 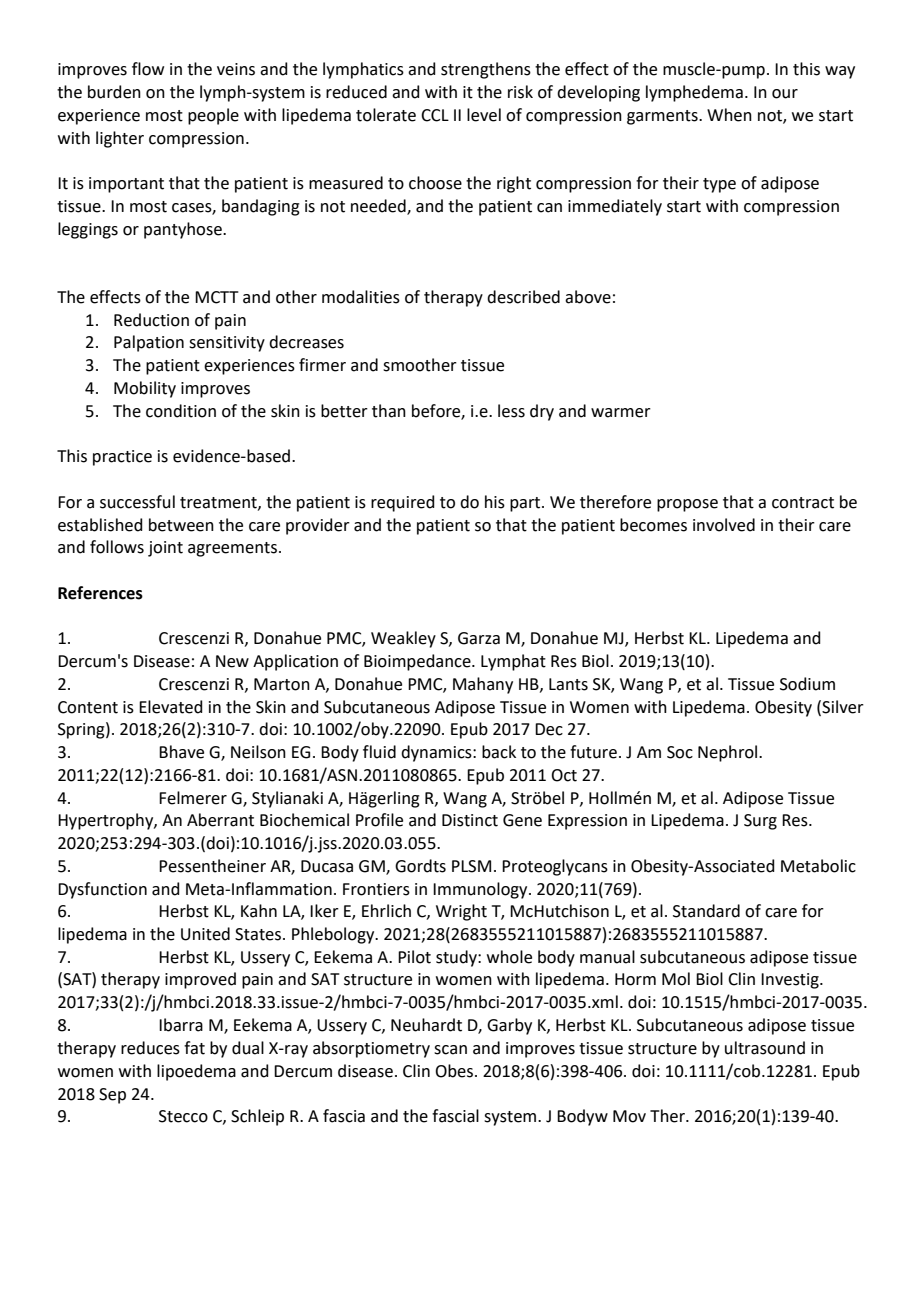 I want to click on condition, so click(x=181, y=411).
